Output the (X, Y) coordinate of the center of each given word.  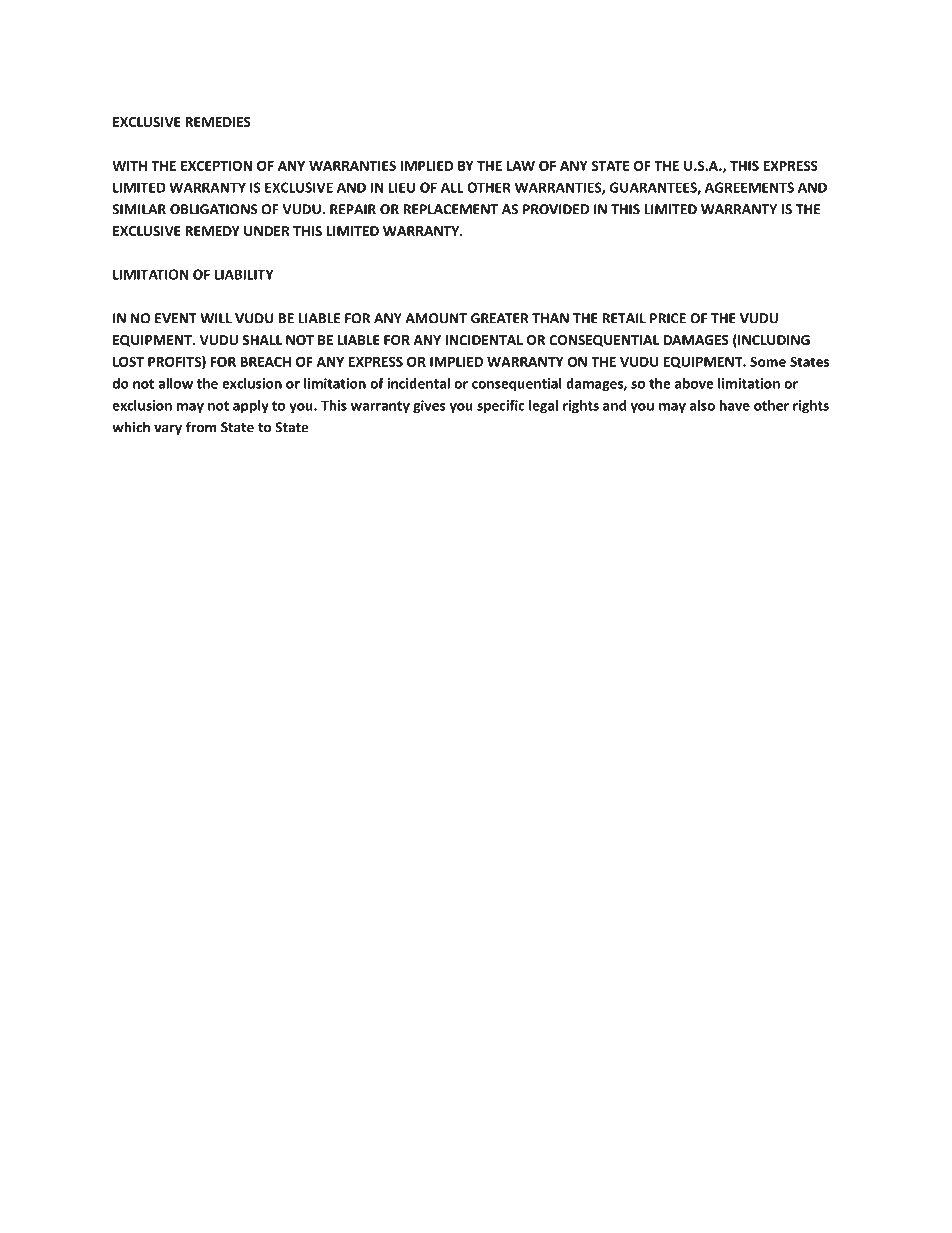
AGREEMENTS (749, 187)
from (201, 427)
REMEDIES (218, 122)
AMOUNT (436, 318)
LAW (521, 166)
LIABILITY (244, 274)
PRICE (668, 318)
